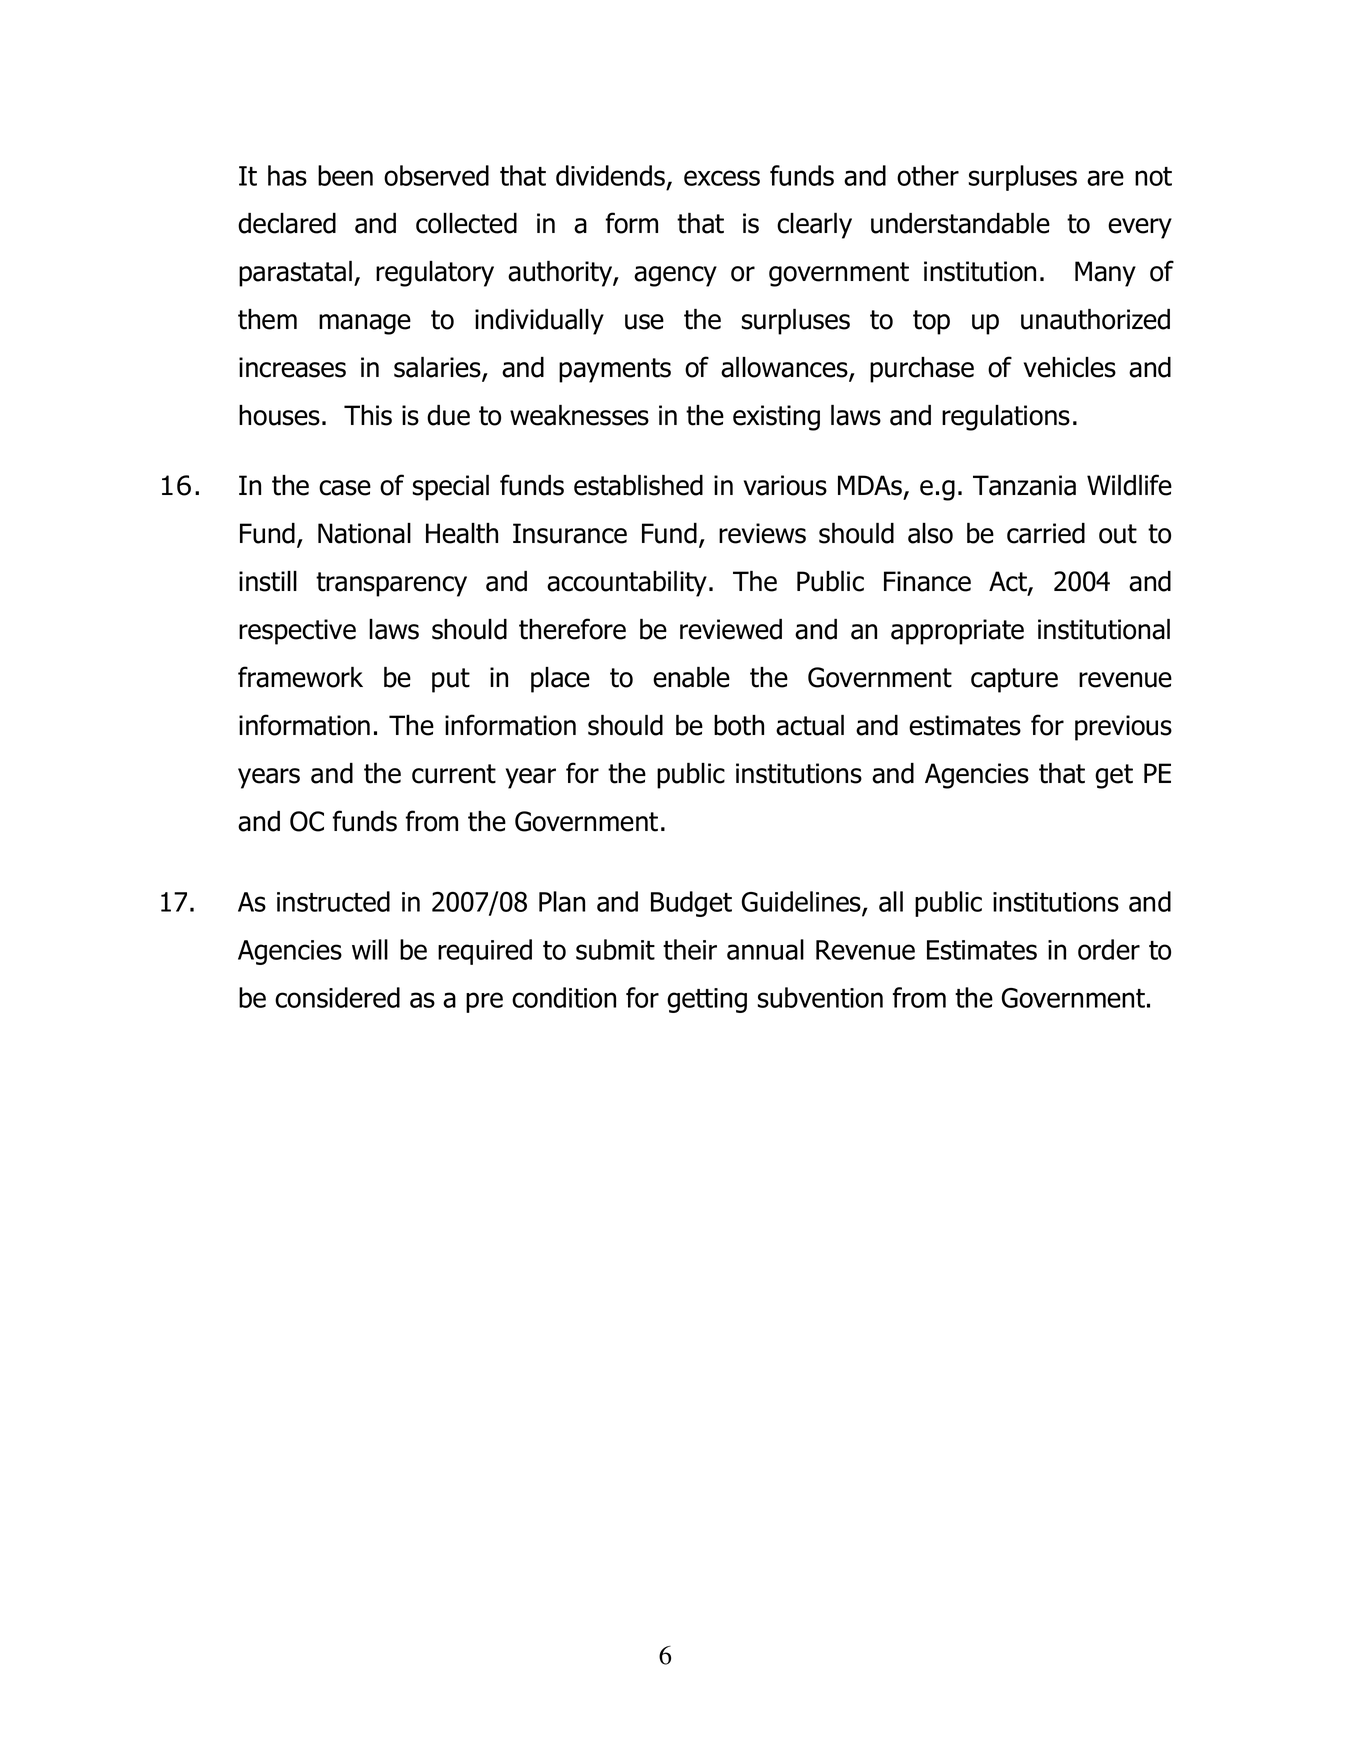 Image resolution: width=1351 pixels, height=1749 pixels. What do you see at coordinates (370, 949) in the image?
I see `will` at bounding box center [370, 949].
